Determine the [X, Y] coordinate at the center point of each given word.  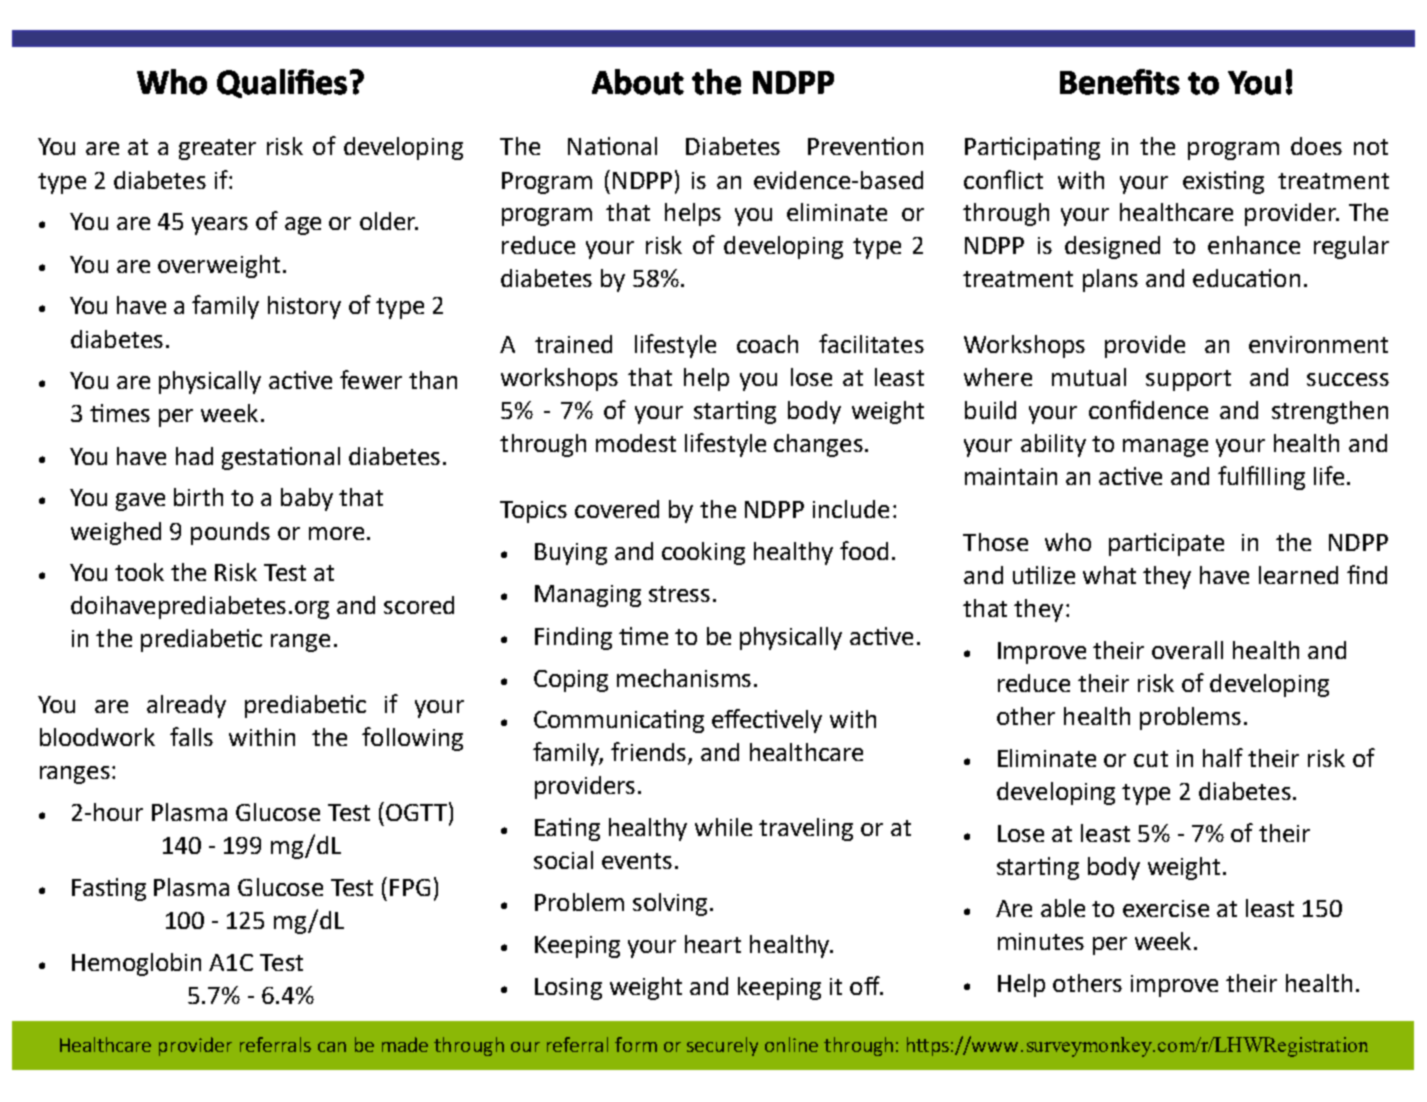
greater [217, 149]
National [612, 146]
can [332, 1047]
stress [679, 594]
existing [1223, 182]
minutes [1041, 941]
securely [722, 1046]
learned [1298, 575]
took [139, 572]
